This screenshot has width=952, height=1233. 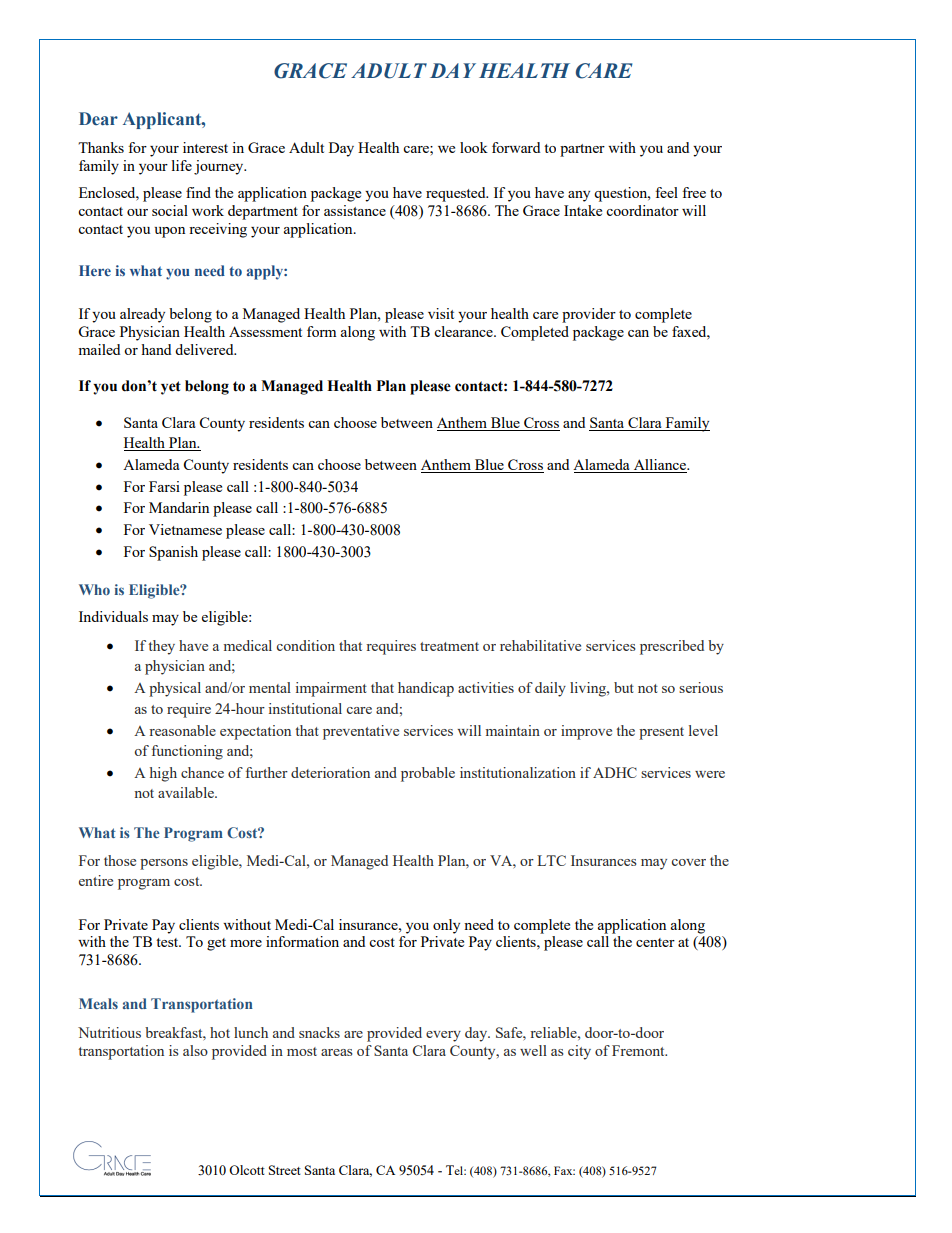 What do you see at coordinates (182, 165) in the screenshot?
I see `life` at bounding box center [182, 165].
